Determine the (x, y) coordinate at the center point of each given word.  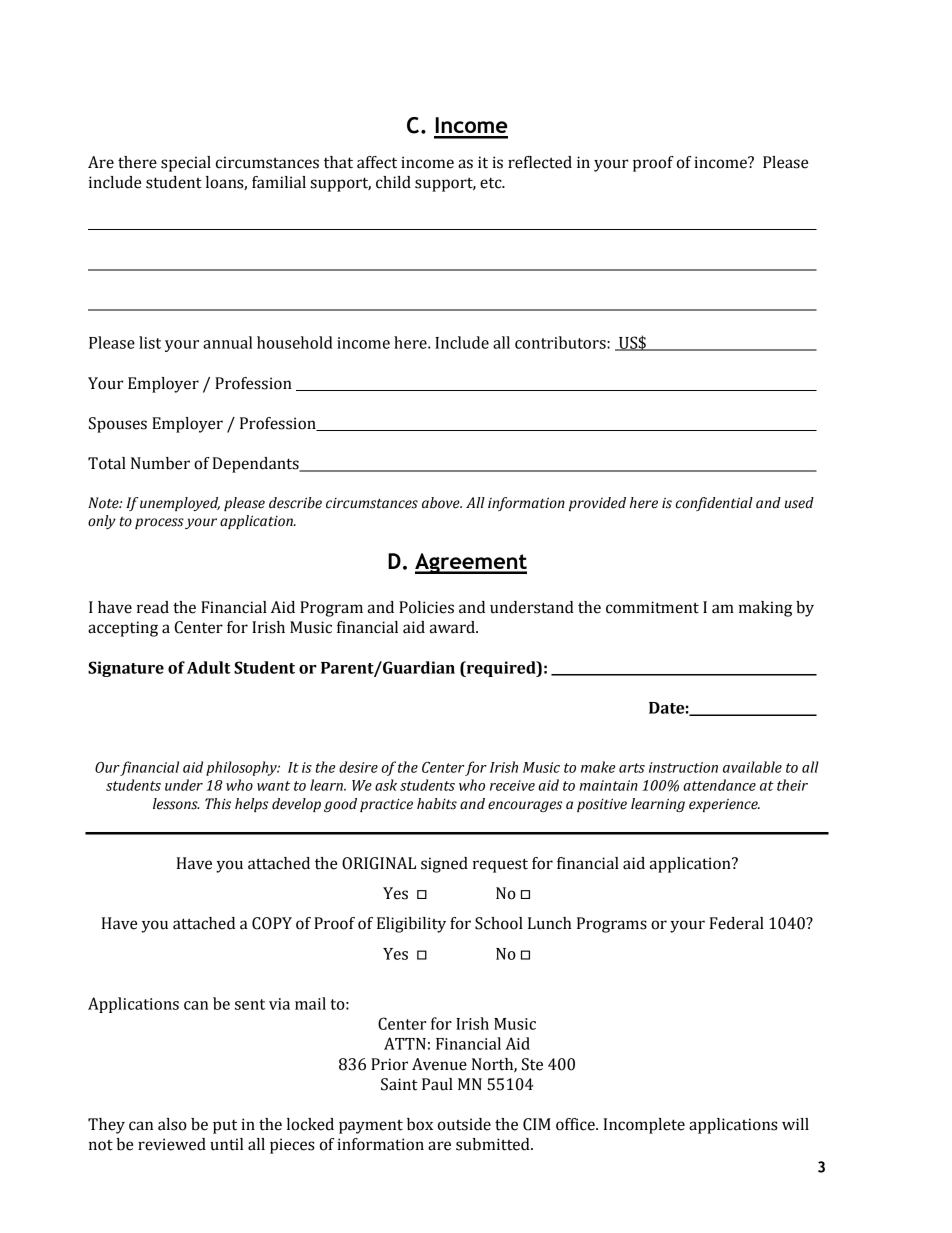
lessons (176, 804)
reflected (540, 162)
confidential (714, 504)
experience (724, 805)
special (186, 164)
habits (437, 804)
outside (464, 1124)
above (442, 503)
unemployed (180, 504)
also (172, 1124)
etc (492, 183)
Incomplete (644, 1126)
